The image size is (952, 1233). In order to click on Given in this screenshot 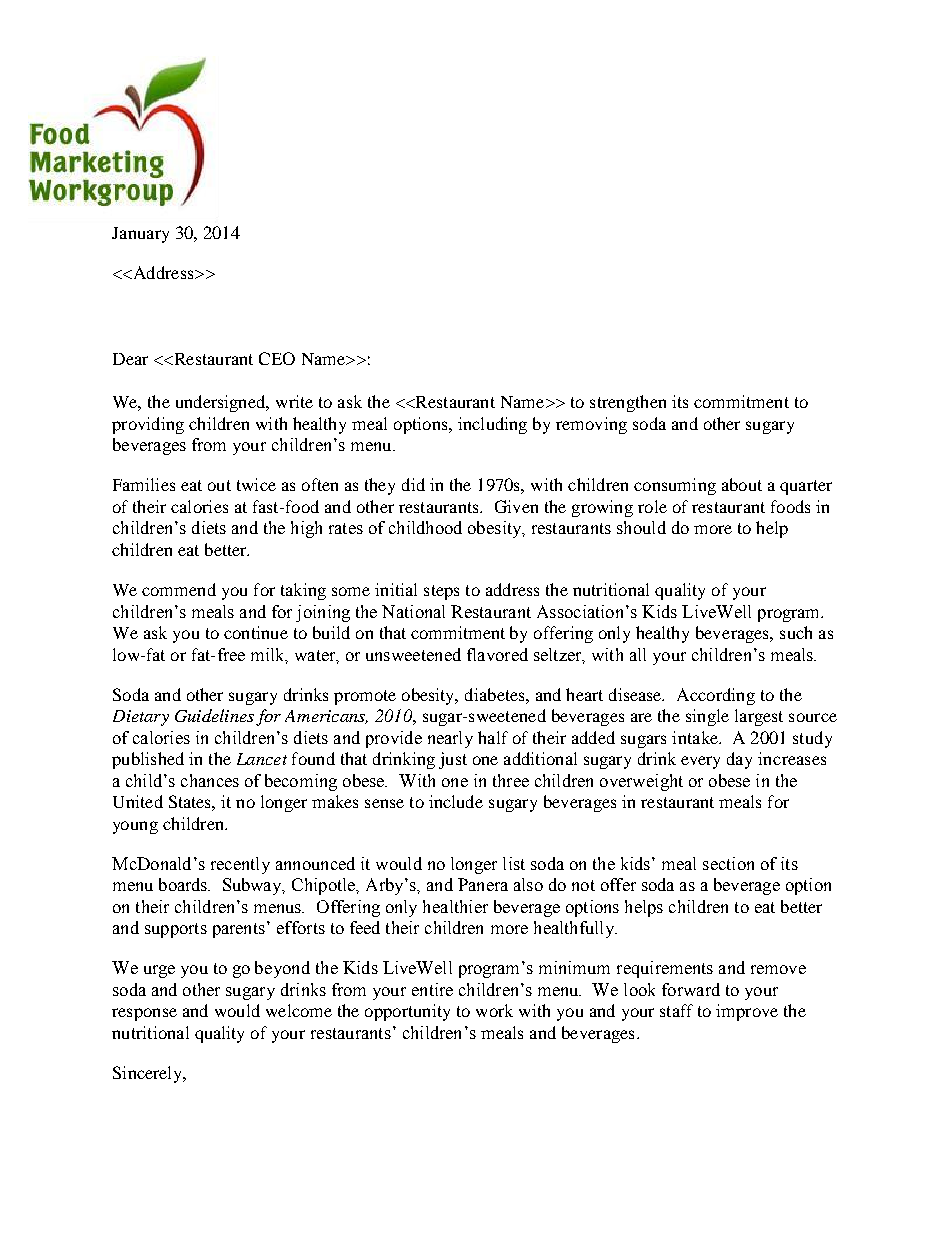, I will do `click(516, 506)`.
